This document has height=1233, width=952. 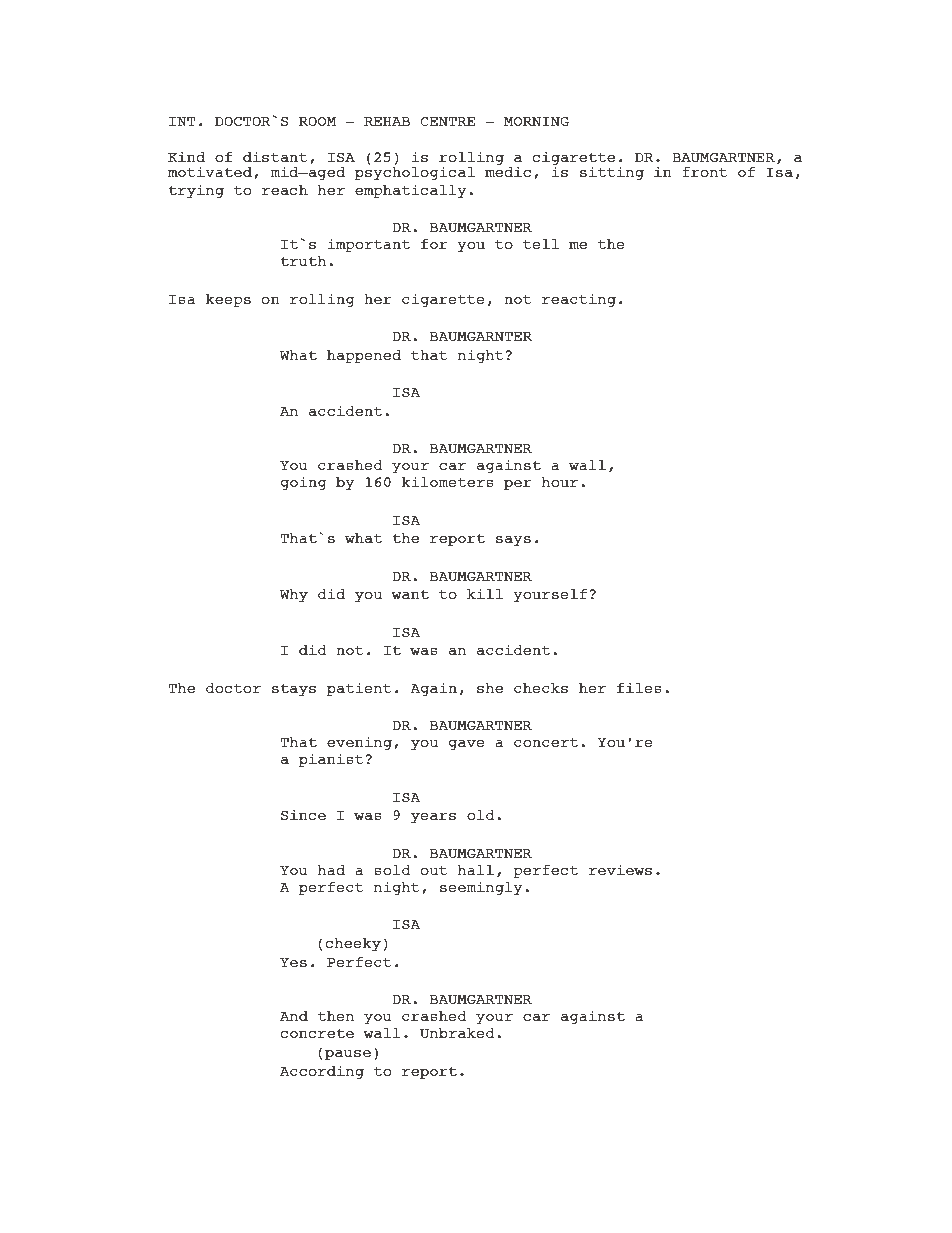 What do you see at coordinates (612, 173) in the document?
I see `sitting` at bounding box center [612, 173].
